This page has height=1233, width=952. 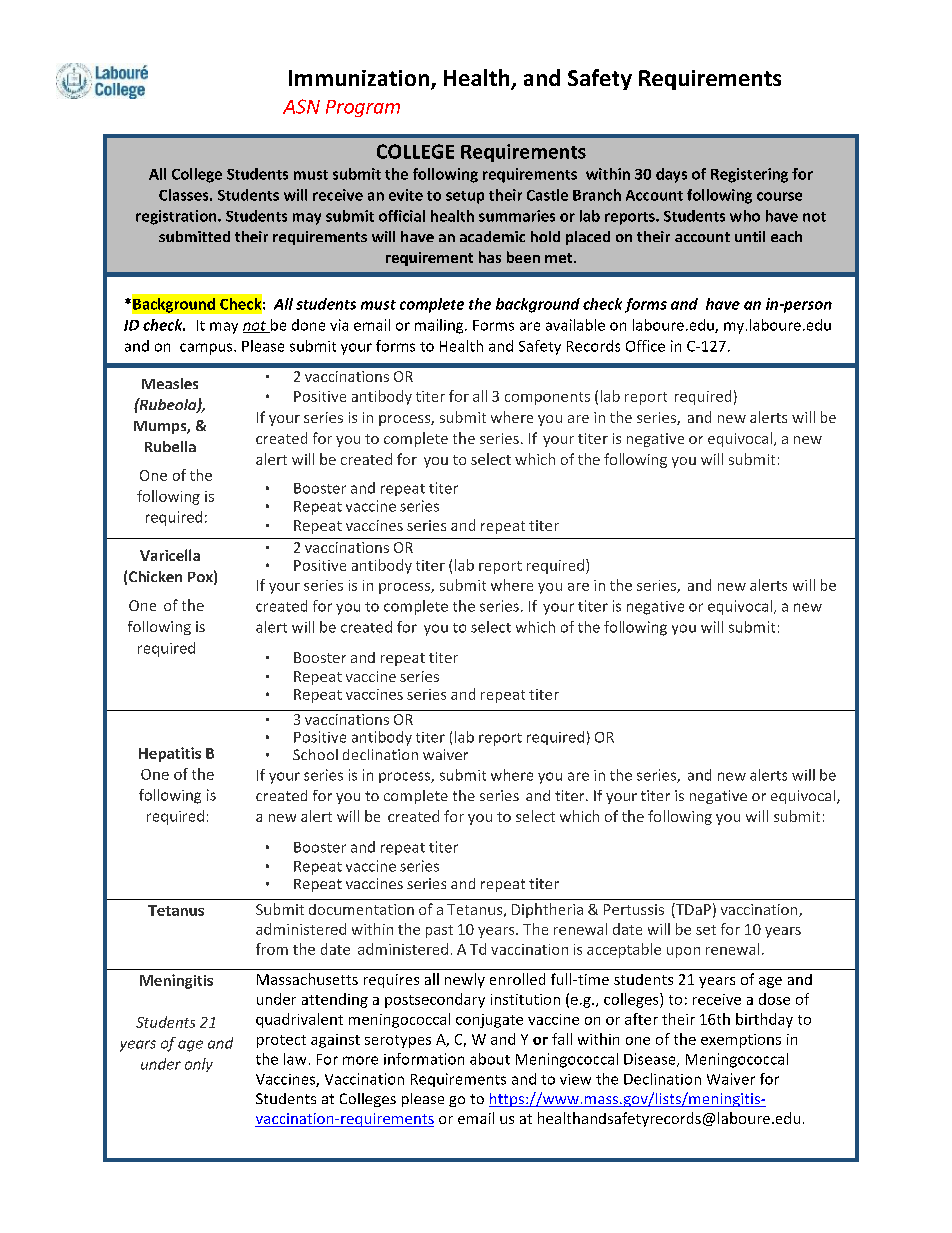 What do you see at coordinates (308, 325) in the page?
I see `done` at bounding box center [308, 325].
